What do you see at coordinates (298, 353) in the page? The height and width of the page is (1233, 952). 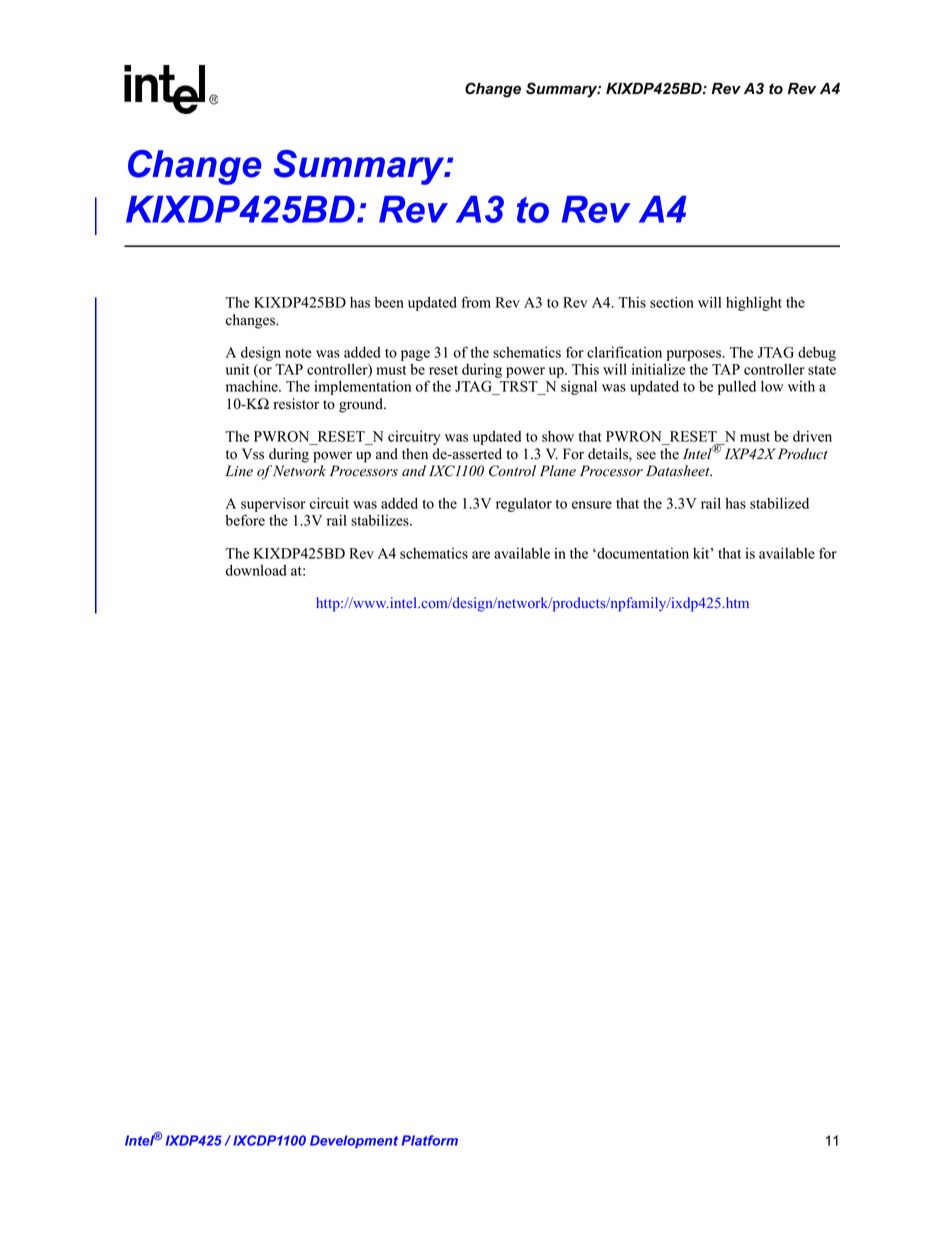 I see `note` at bounding box center [298, 353].
